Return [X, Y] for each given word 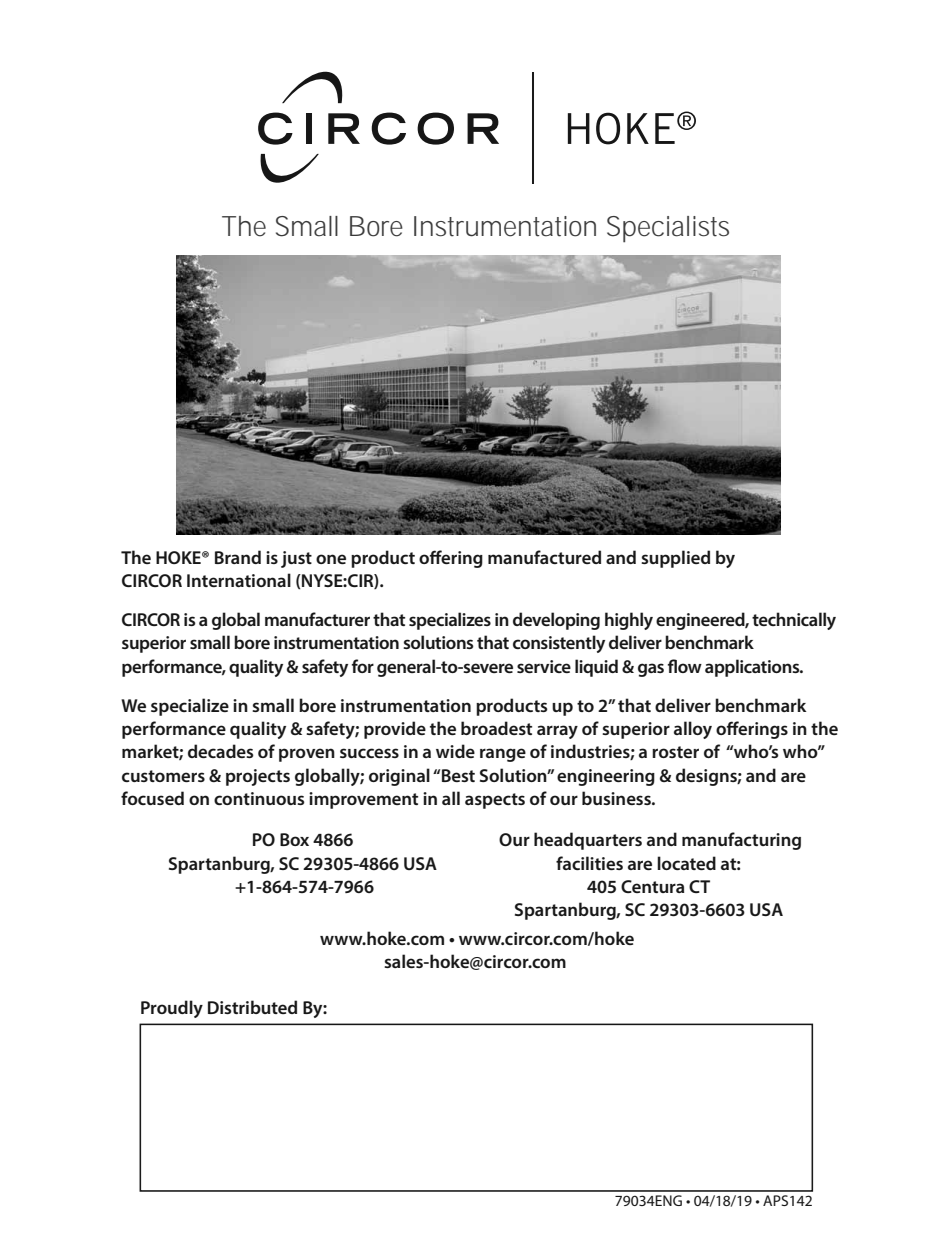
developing [556, 621]
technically [794, 621]
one [331, 559]
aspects [495, 801]
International [239, 580]
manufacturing [741, 841]
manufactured [544, 557]
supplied [675, 559]
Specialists [668, 229]
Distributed [252, 1007]
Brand [238, 557]
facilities [589, 863]
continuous [259, 798]
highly [629, 621]
